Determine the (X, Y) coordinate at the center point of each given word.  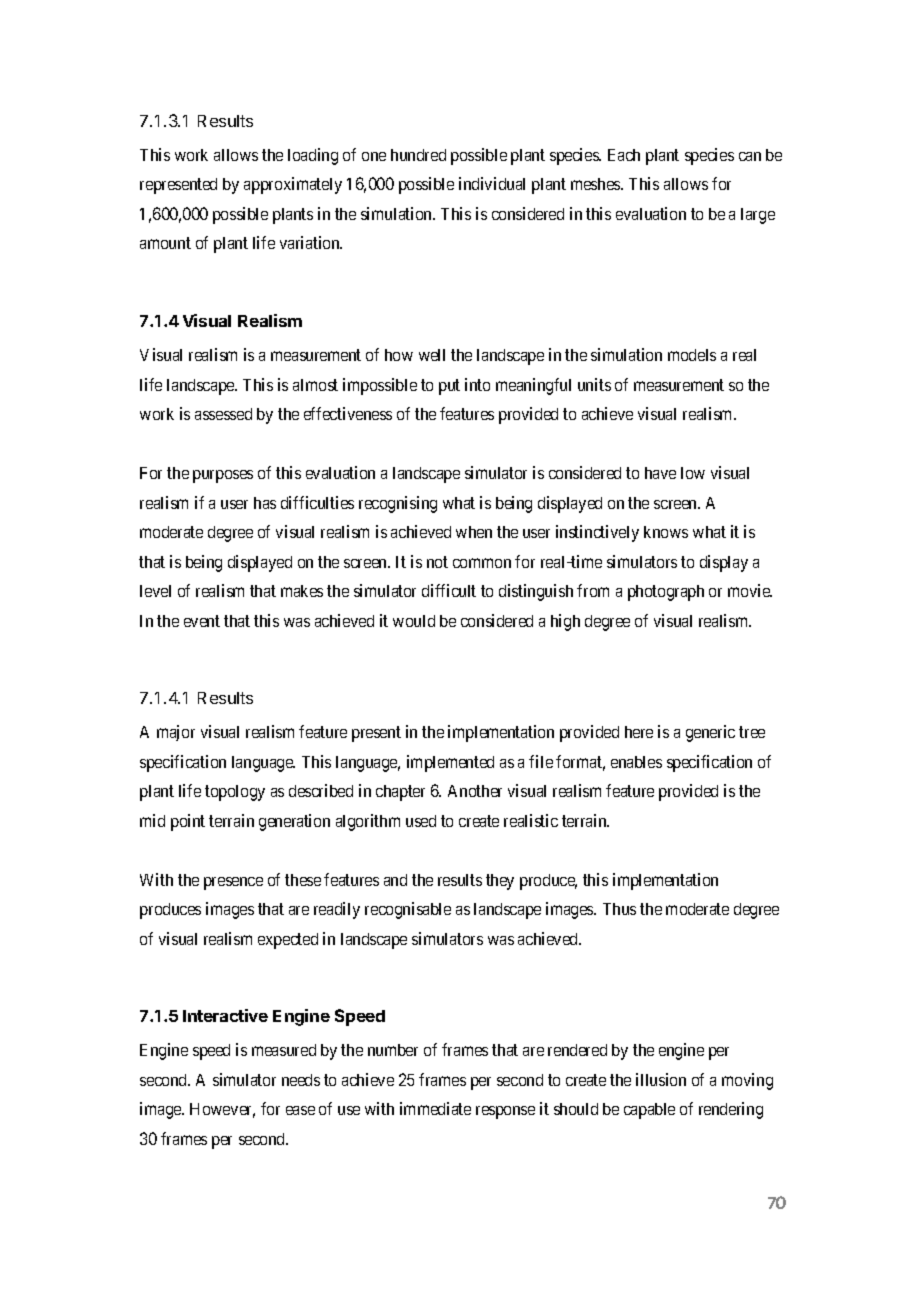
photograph (666, 593)
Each (624, 155)
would (414, 621)
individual (492, 183)
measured (284, 1050)
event (202, 621)
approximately (293, 185)
